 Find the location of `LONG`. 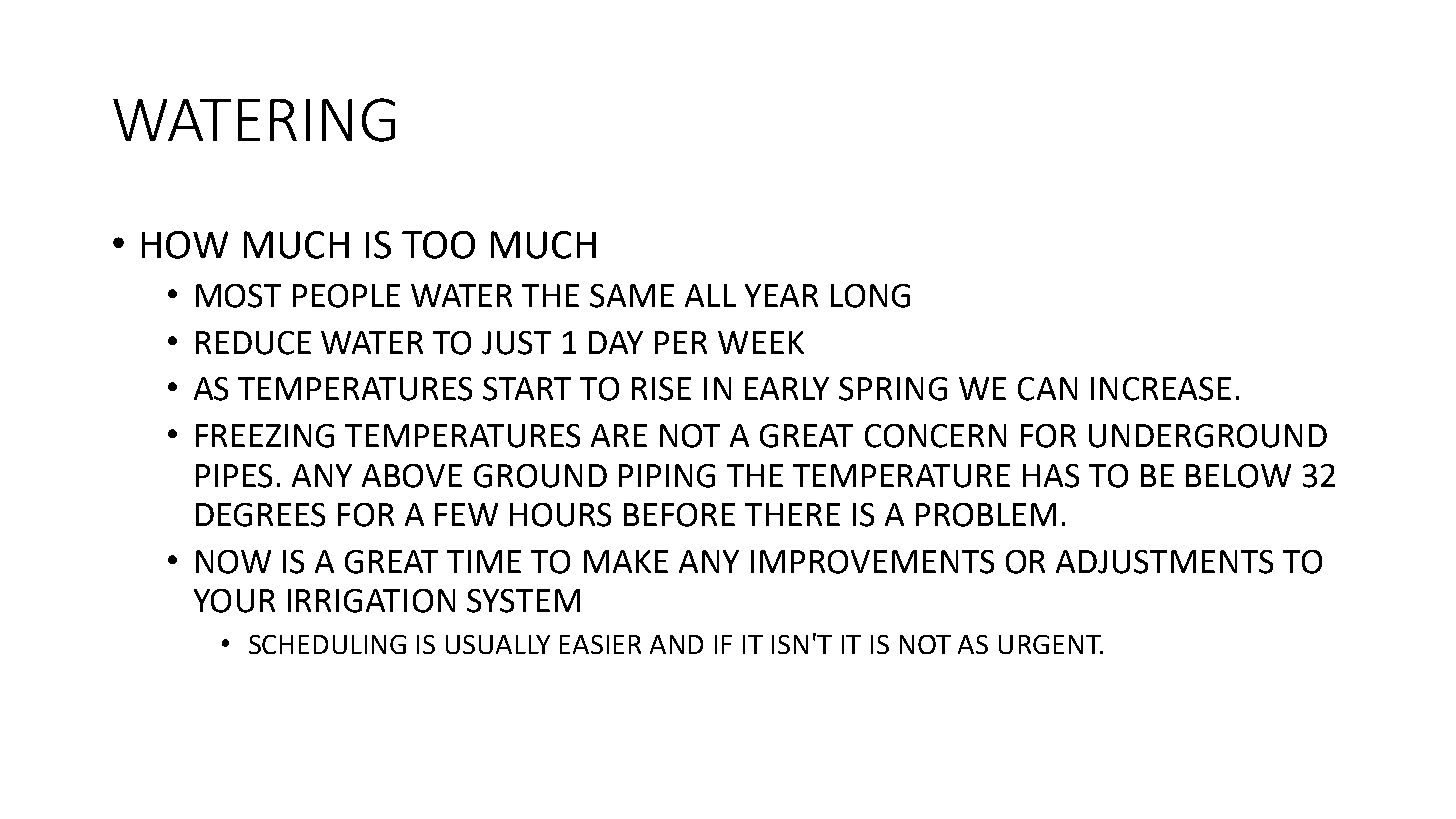

LONG is located at coordinates (870, 296).
